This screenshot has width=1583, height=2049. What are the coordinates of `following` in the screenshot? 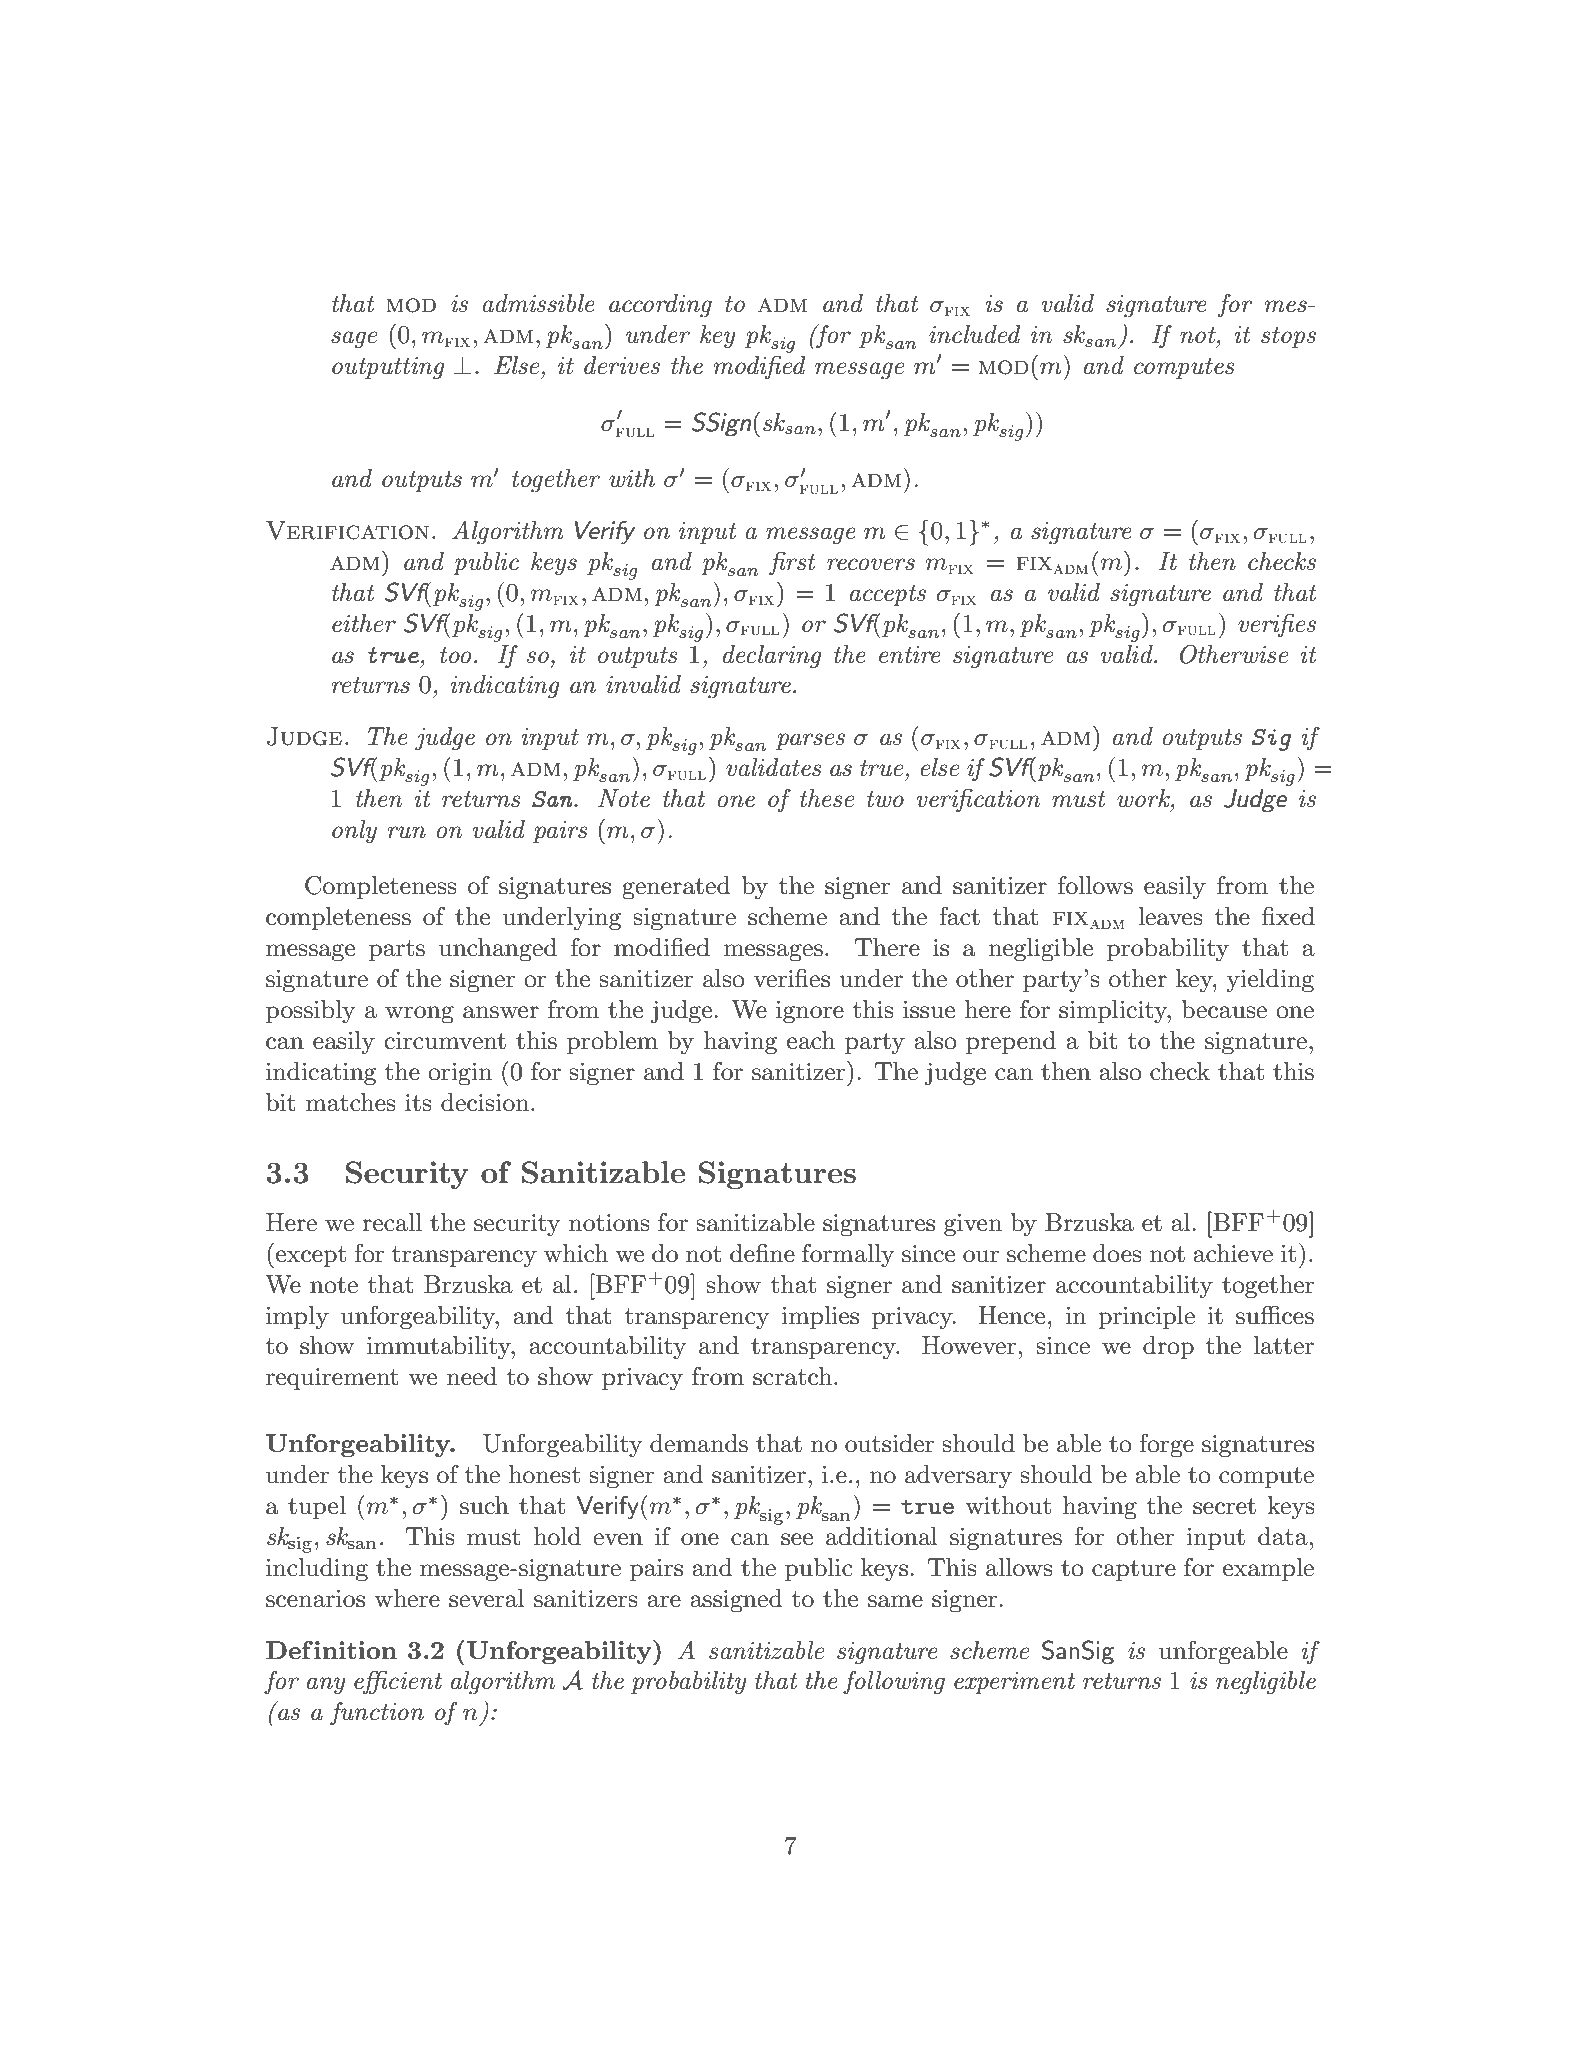 It's located at (894, 1683).
